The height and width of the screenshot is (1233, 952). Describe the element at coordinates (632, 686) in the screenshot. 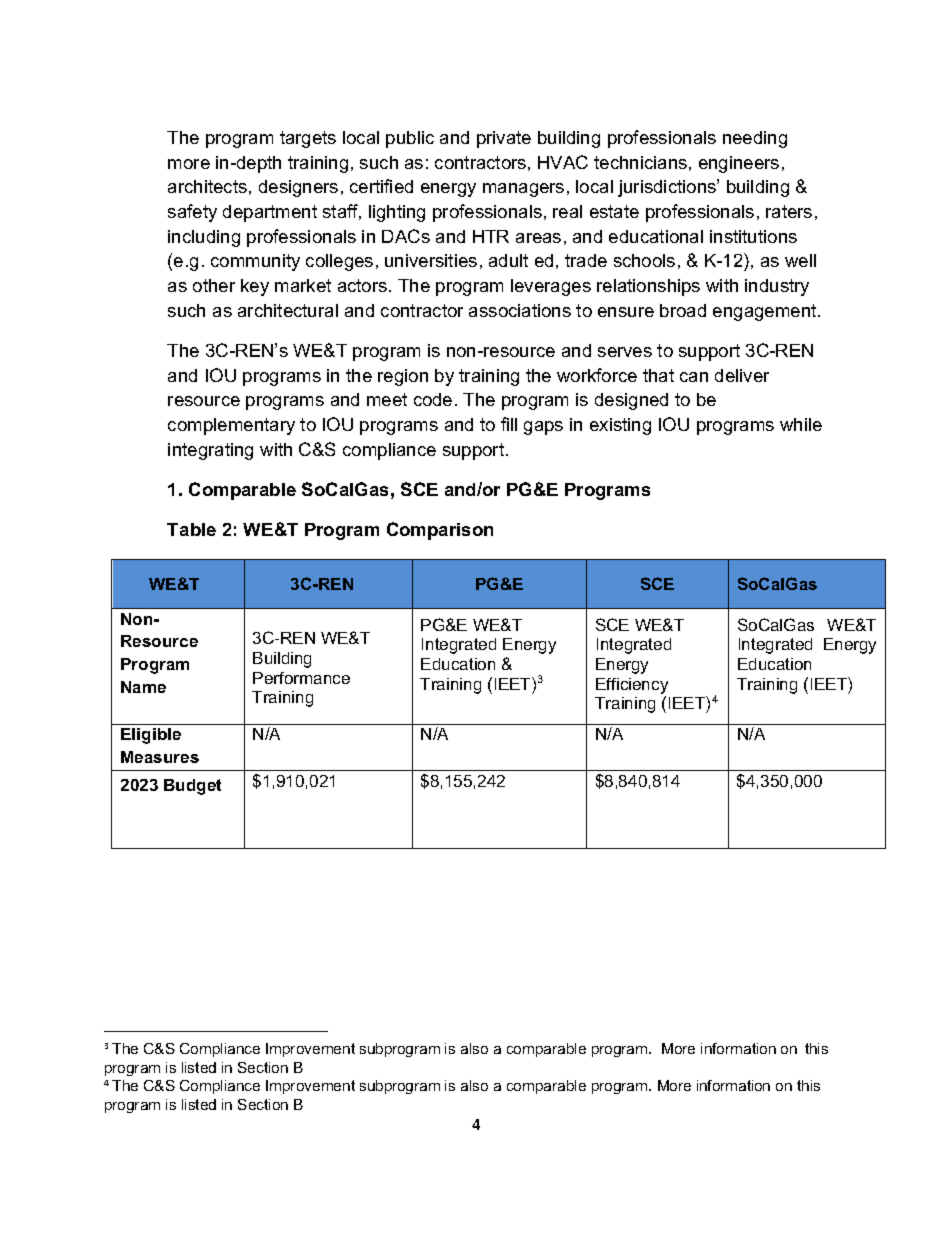

I see `Efficiency` at that location.
